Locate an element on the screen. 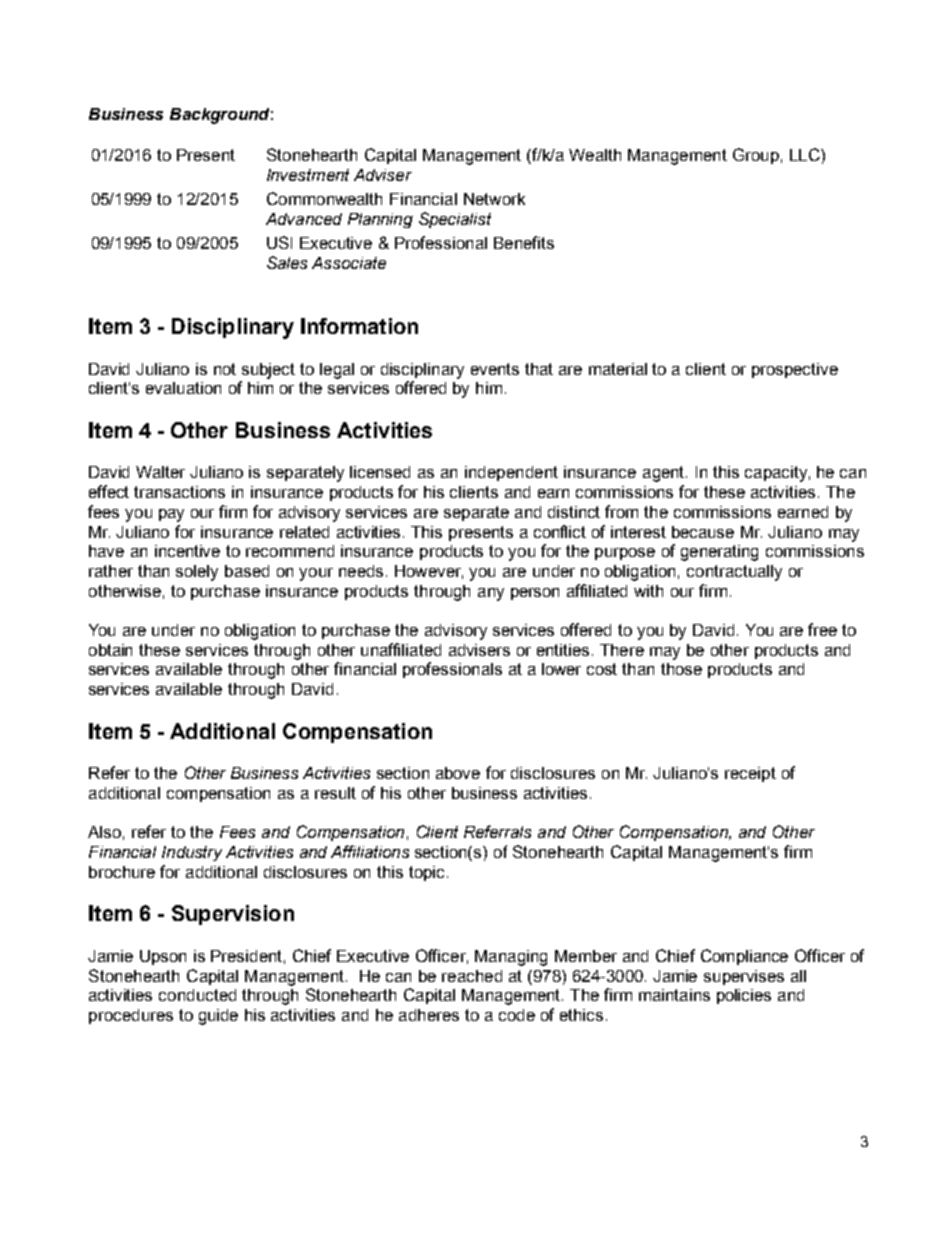  events is located at coordinates (495, 369).
